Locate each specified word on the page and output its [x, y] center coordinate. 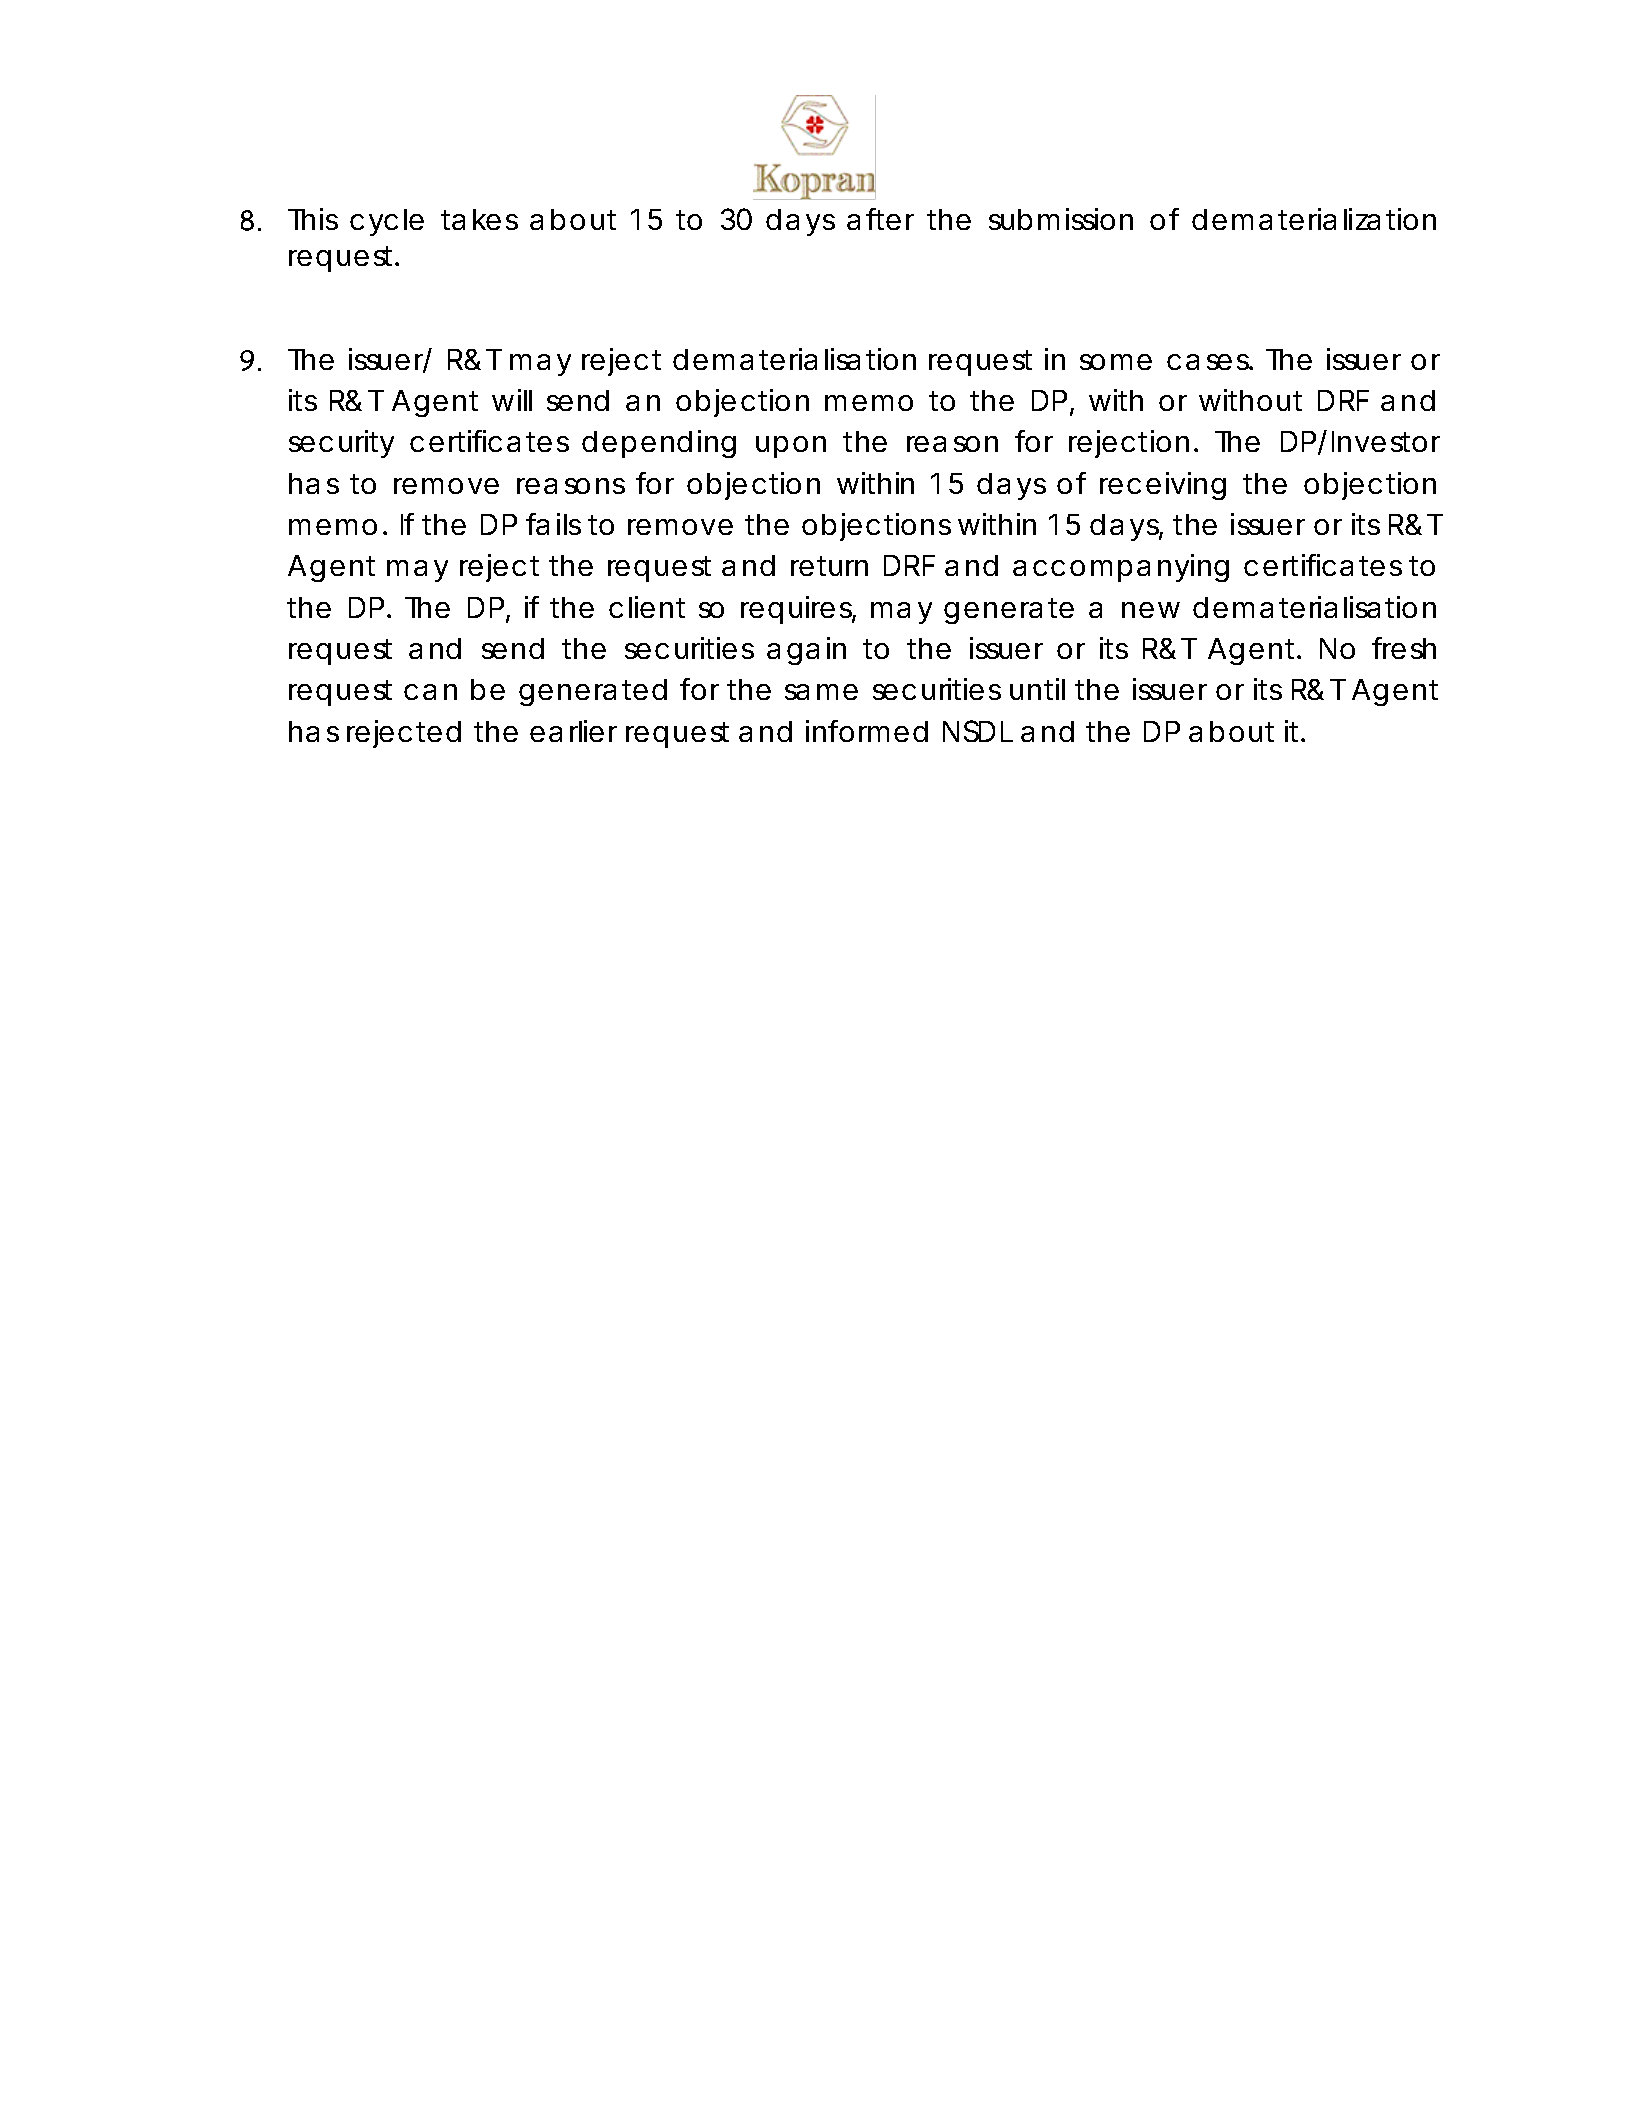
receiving [1163, 486]
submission [1061, 219]
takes [479, 219]
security [341, 444]
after [880, 219]
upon [791, 447]
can [430, 692]
